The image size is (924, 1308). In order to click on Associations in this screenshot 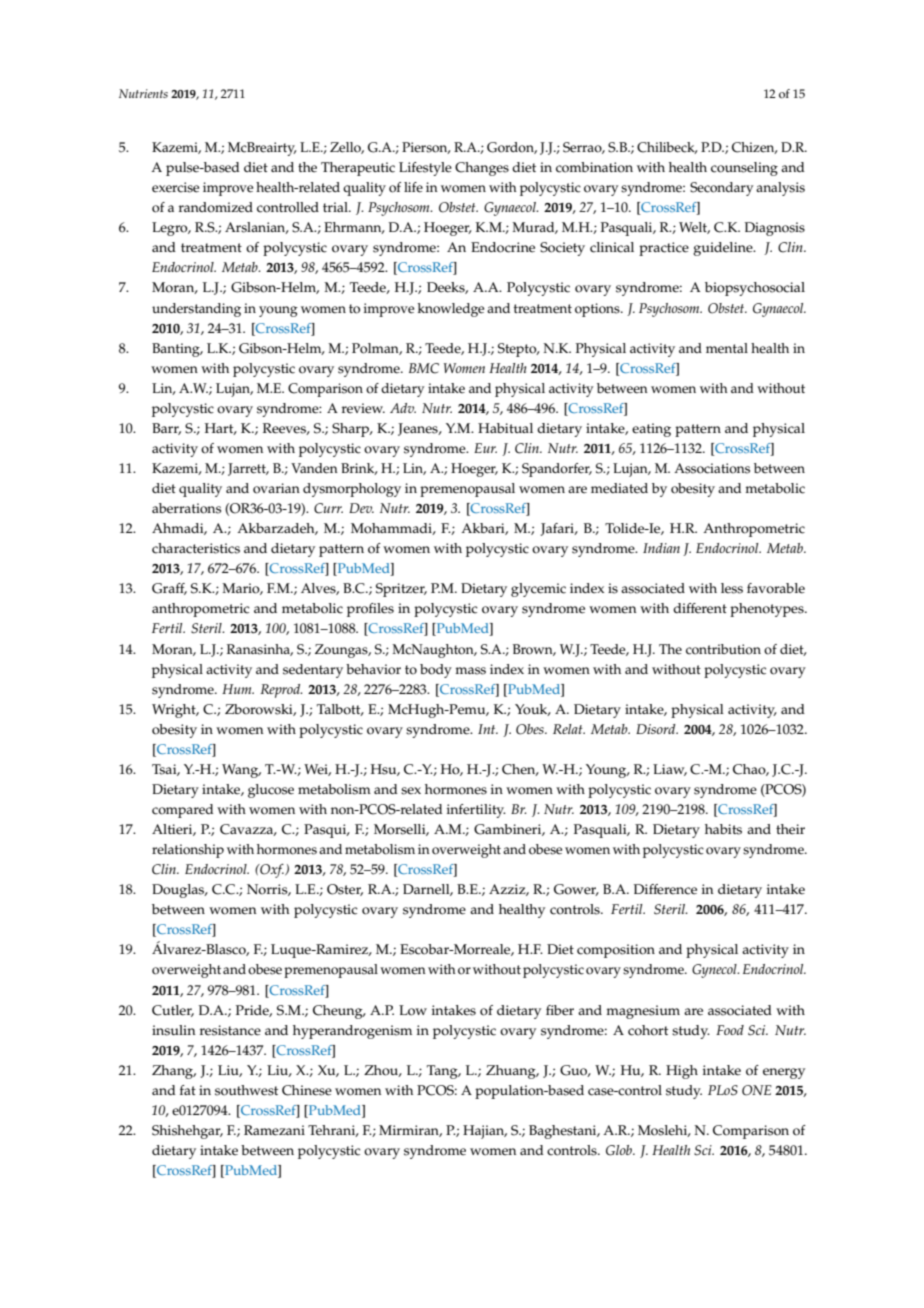, I will do `click(712, 468)`.
